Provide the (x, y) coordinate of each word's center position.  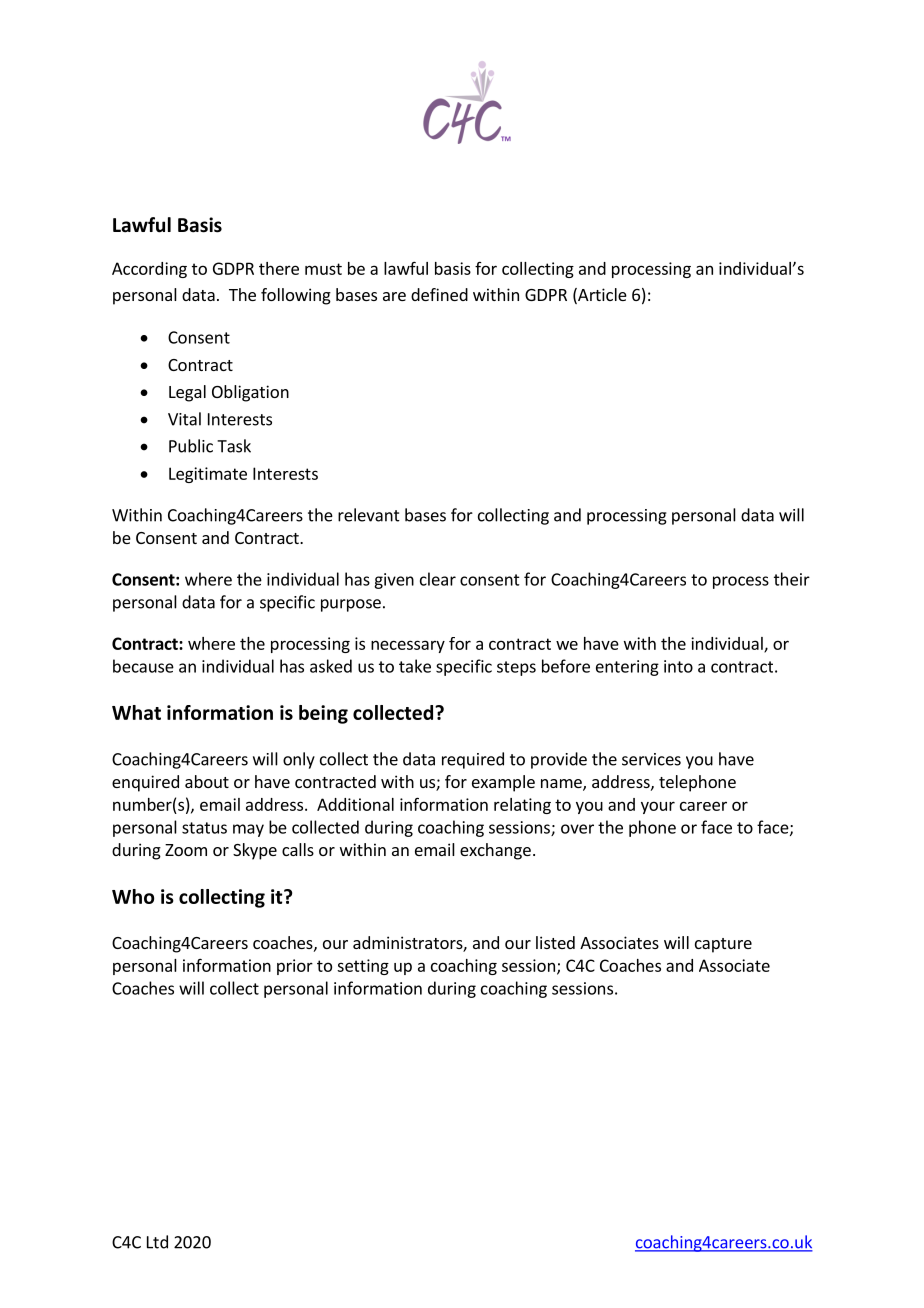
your (658, 807)
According (149, 270)
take (415, 666)
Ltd (157, 1242)
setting (363, 967)
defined (439, 294)
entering (627, 668)
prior (295, 967)
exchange (495, 851)
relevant (369, 515)
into (678, 666)
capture (723, 945)
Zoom (186, 850)
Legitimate (208, 475)
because (143, 666)
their (792, 579)
